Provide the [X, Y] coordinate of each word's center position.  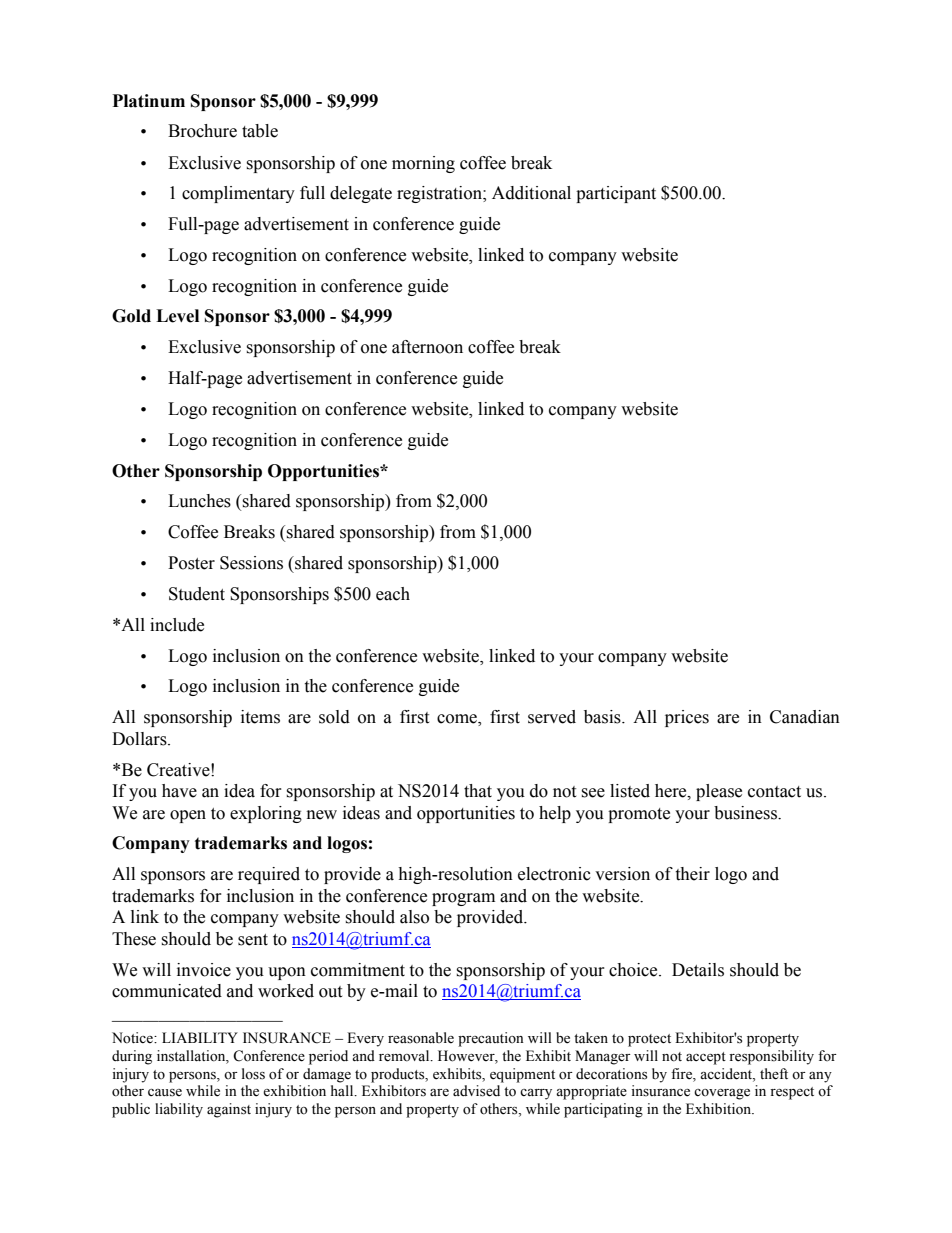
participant [616, 194]
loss [253, 1074]
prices [687, 718]
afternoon [427, 347]
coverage [722, 1094]
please [719, 792]
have [179, 791]
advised [476, 1091]
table [260, 131]
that [478, 791]
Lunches [199, 501]
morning [423, 164]
